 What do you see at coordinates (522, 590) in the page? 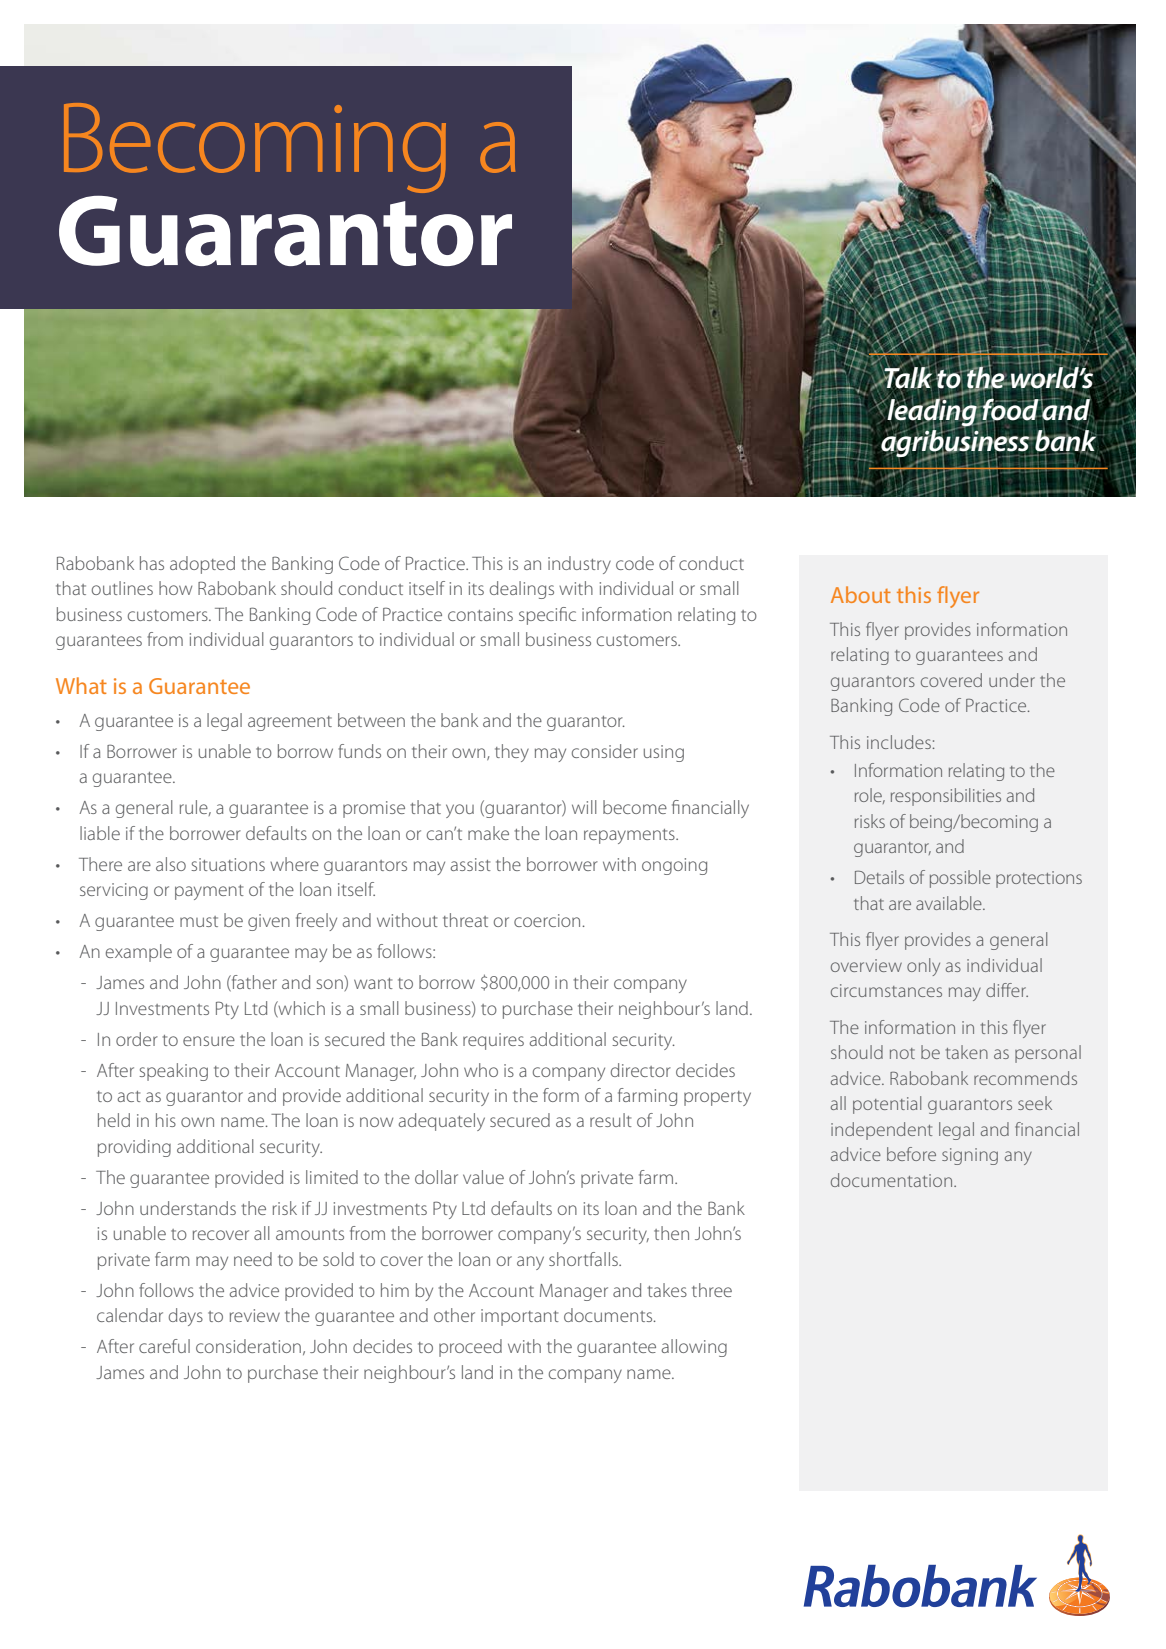
I see `dealings` at bounding box center [522, 590].
